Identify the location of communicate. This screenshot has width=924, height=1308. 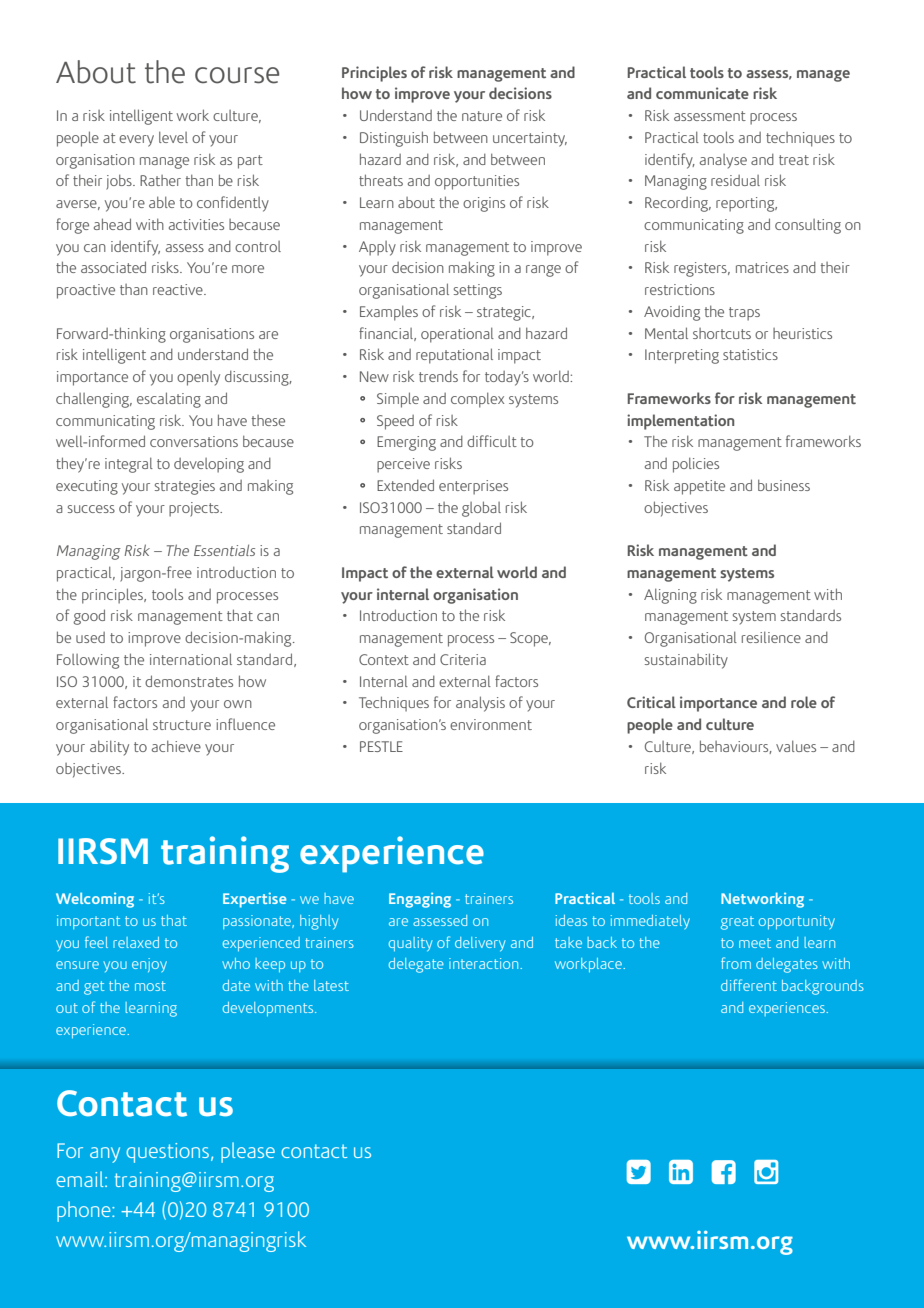
(702, 93).
